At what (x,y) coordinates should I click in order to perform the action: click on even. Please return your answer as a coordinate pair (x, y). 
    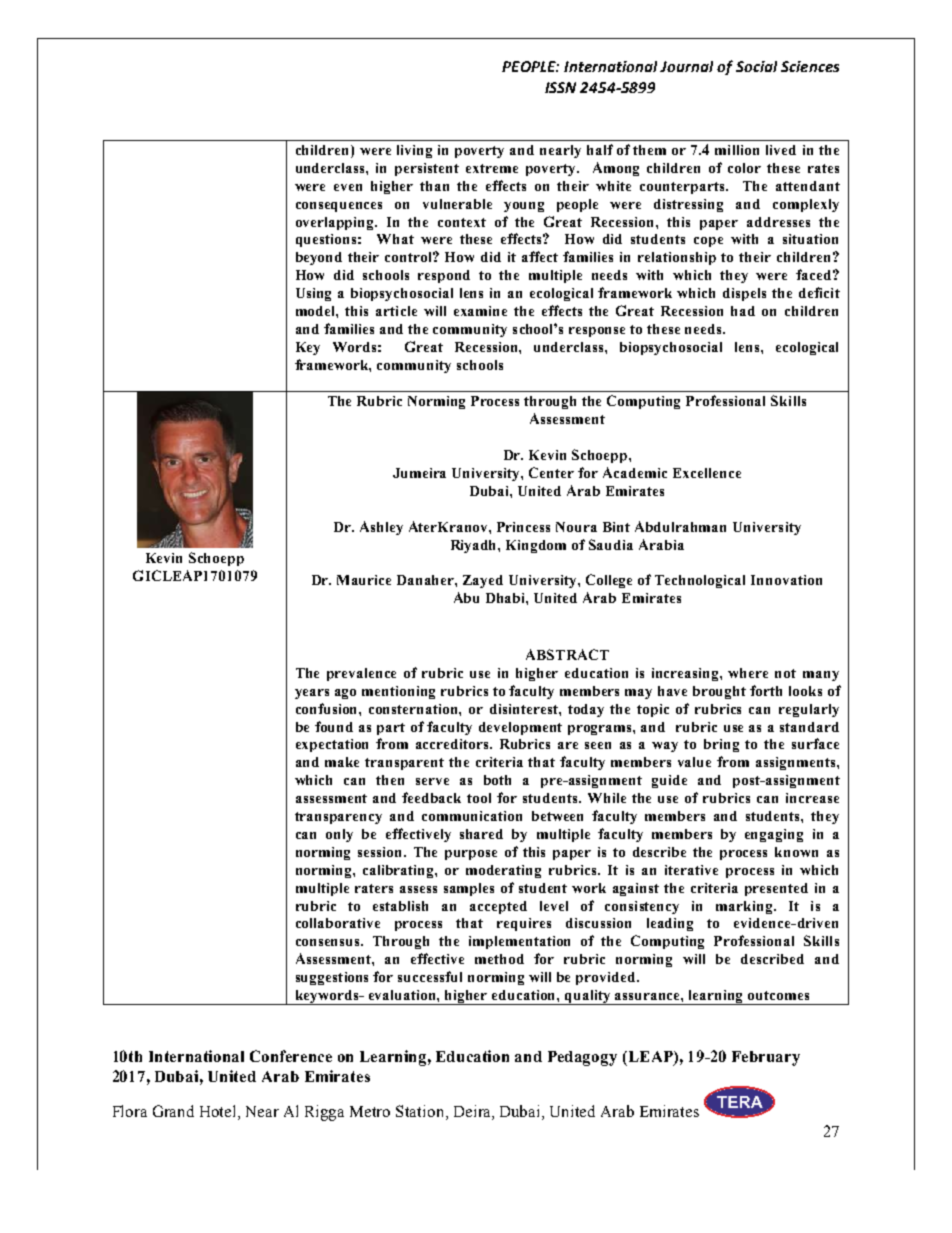
    Looking at the image, I should click on (348, 187).
